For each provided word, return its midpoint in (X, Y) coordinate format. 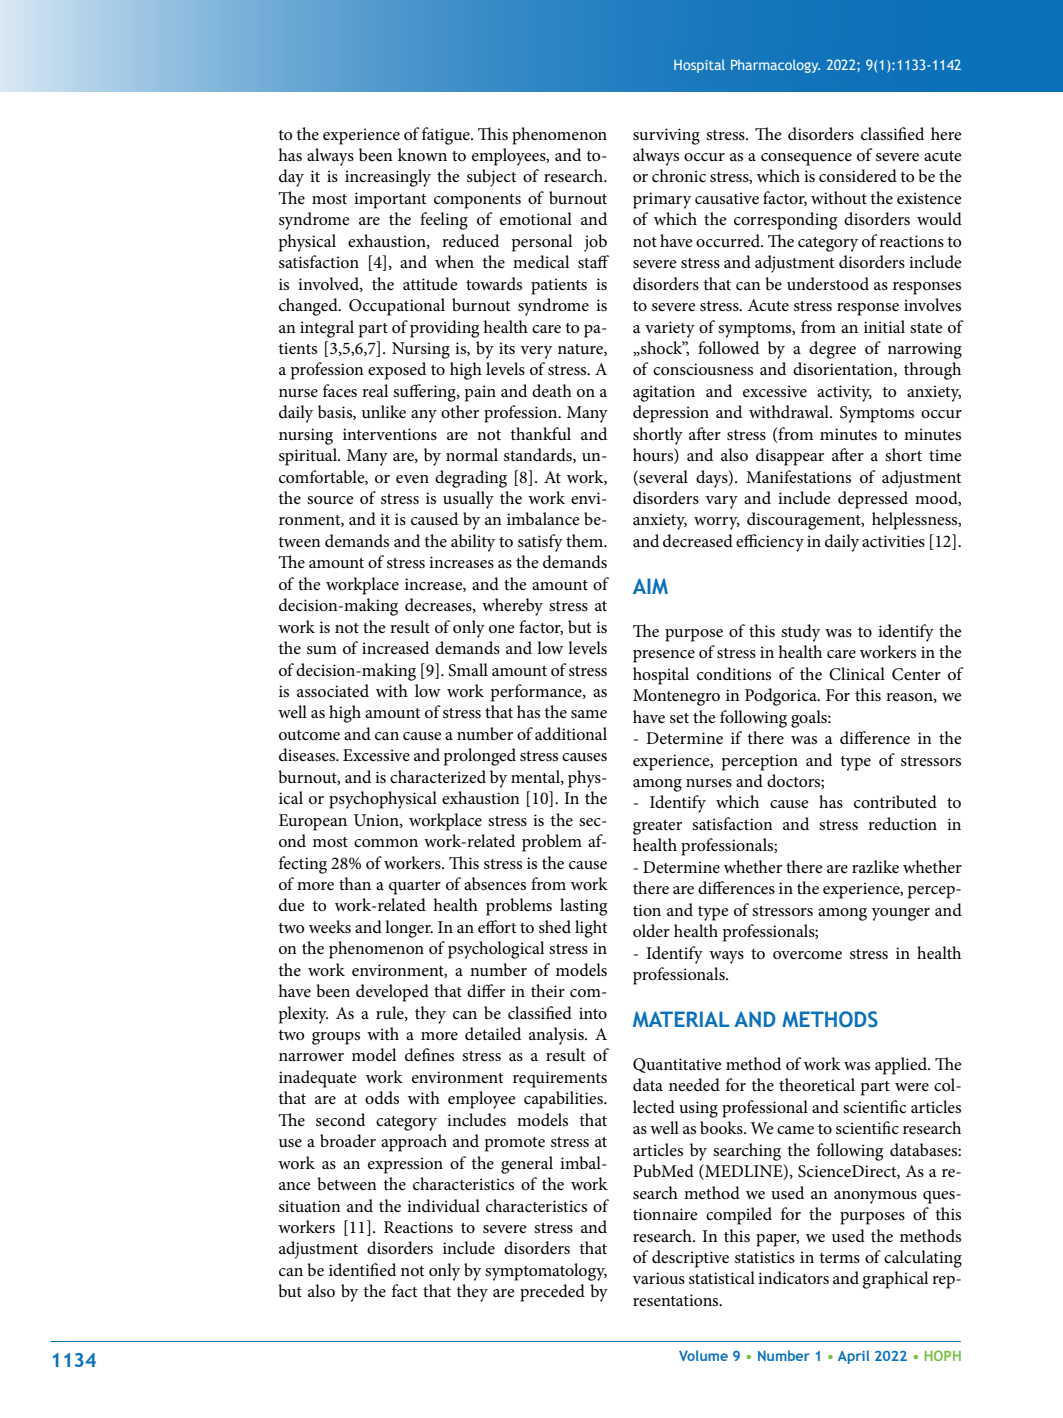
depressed (873, 500)
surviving (666, 136)
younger (900, 914)
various (658, 1278)
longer (409, 929)
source (330, 500)
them (585, 540)
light (591, 929)
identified (362, 1270)
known (422, 154)
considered (858, 176)
